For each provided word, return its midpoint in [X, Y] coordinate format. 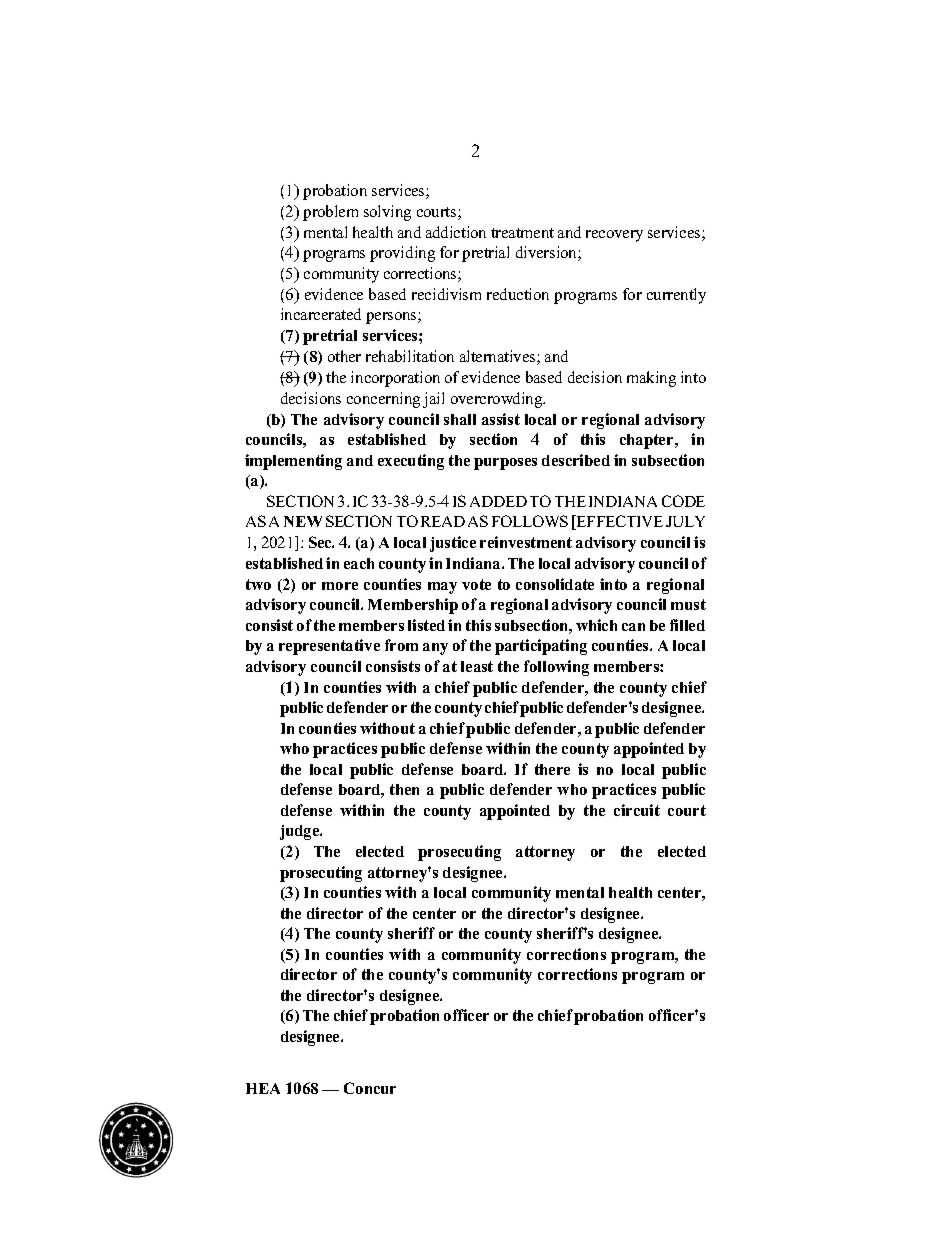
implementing [293, 462]
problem [330, 213]
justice [453, 544]
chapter [648, 441]
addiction [456, 232]
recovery [614, 236]
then [404, 789]
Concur [370, 1088]
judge [301, 832]
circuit [637, 810]
